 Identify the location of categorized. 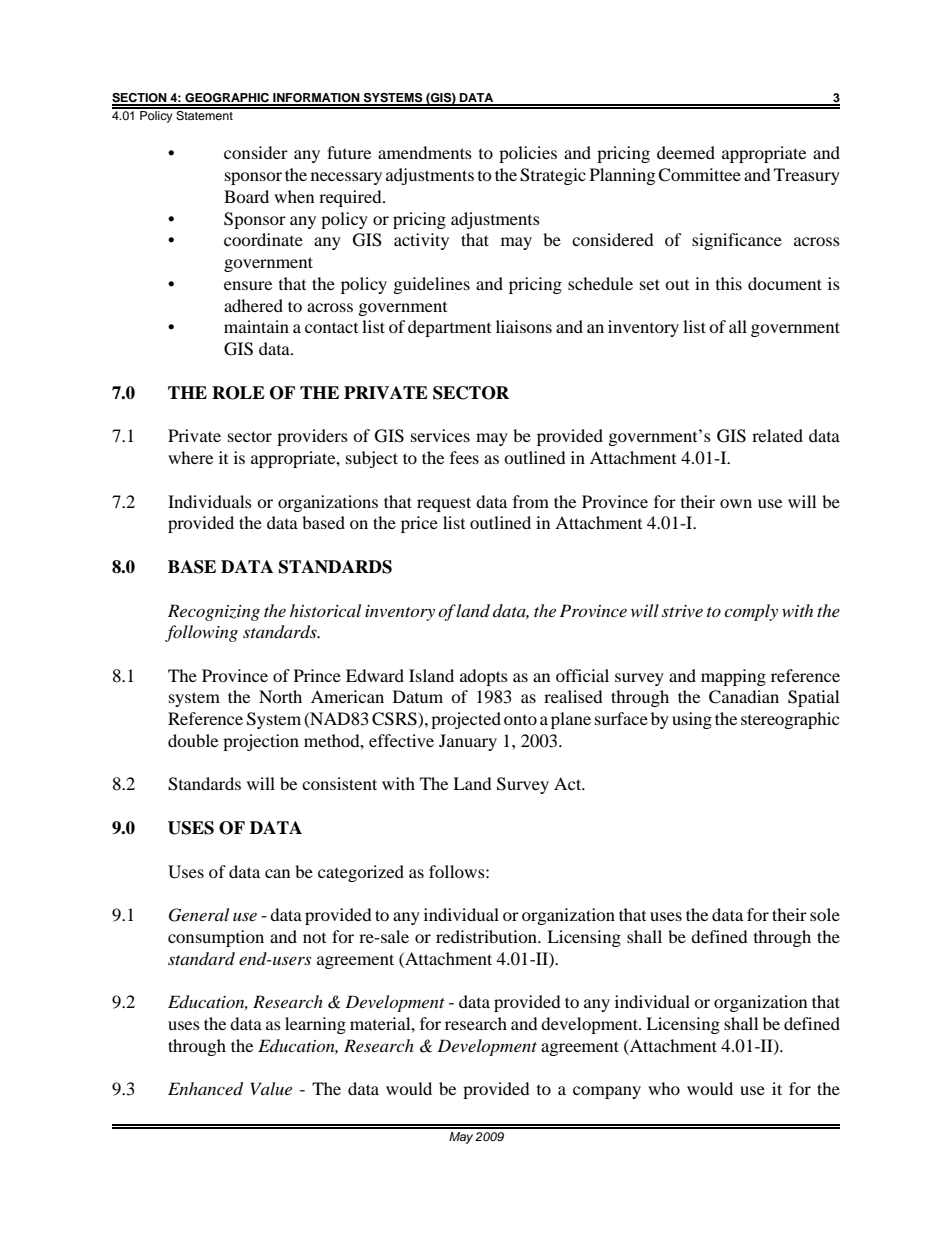
(361, 873).
